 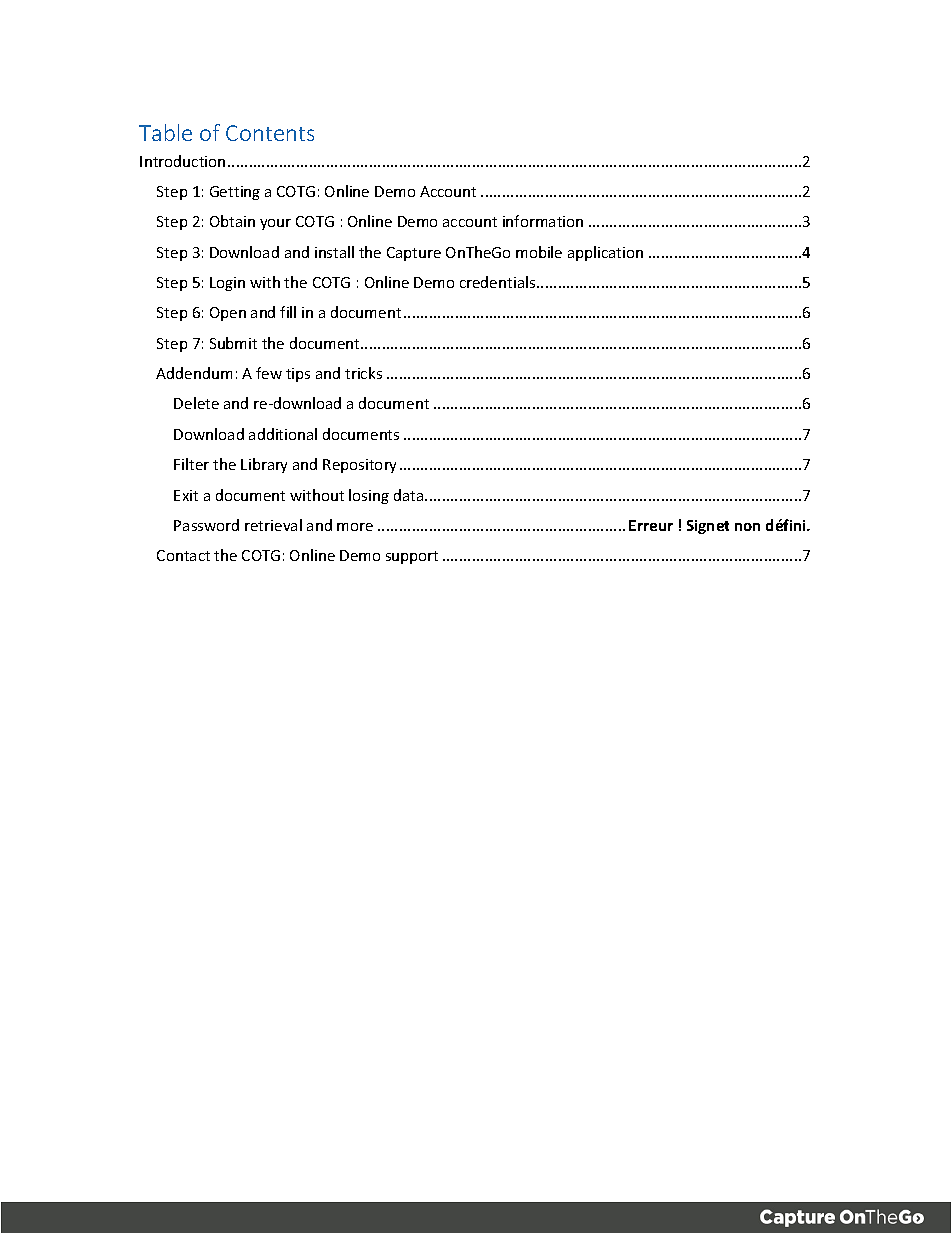 What do you see at coordinates (227, 284) in the image?
I see `Login` at bounding box center [227, 284].
